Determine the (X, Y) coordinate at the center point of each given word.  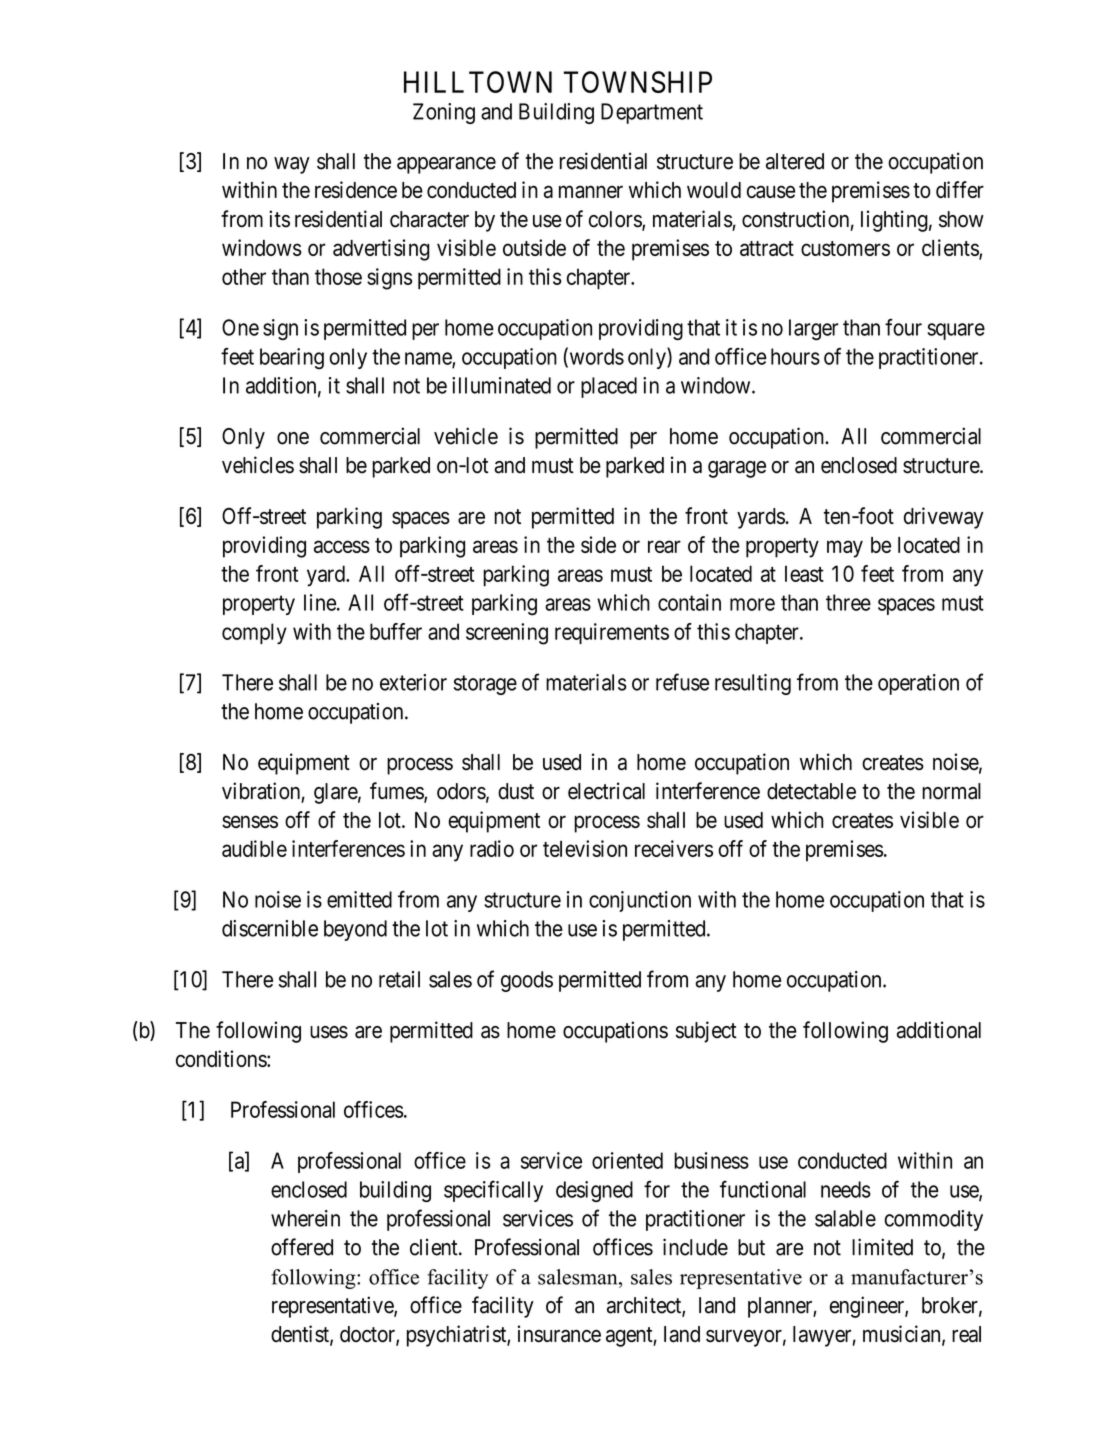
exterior (413, 682)
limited (882, 1247)
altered (795, 161)
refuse (682, 682)
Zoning (444, 113)
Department (652, 113)
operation (918, 684)
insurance (559, 1334)
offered (302, 1247)
